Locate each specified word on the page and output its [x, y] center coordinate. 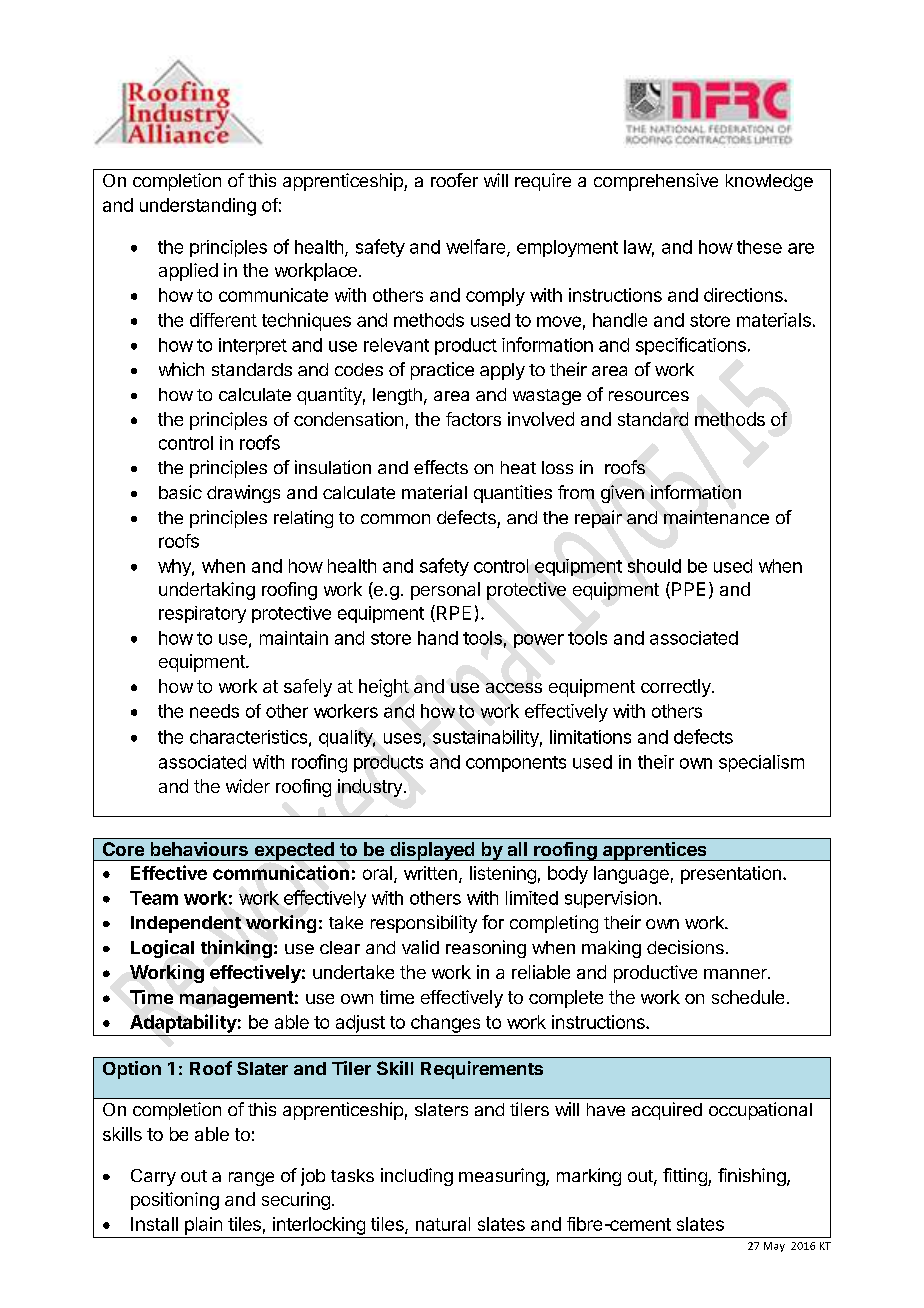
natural [443, 1224]
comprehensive [656, 182]
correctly [677, 688]
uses [402, 738]
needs [214, 711]
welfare [477, 247]
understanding [198, 207]
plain [203, 1226]
